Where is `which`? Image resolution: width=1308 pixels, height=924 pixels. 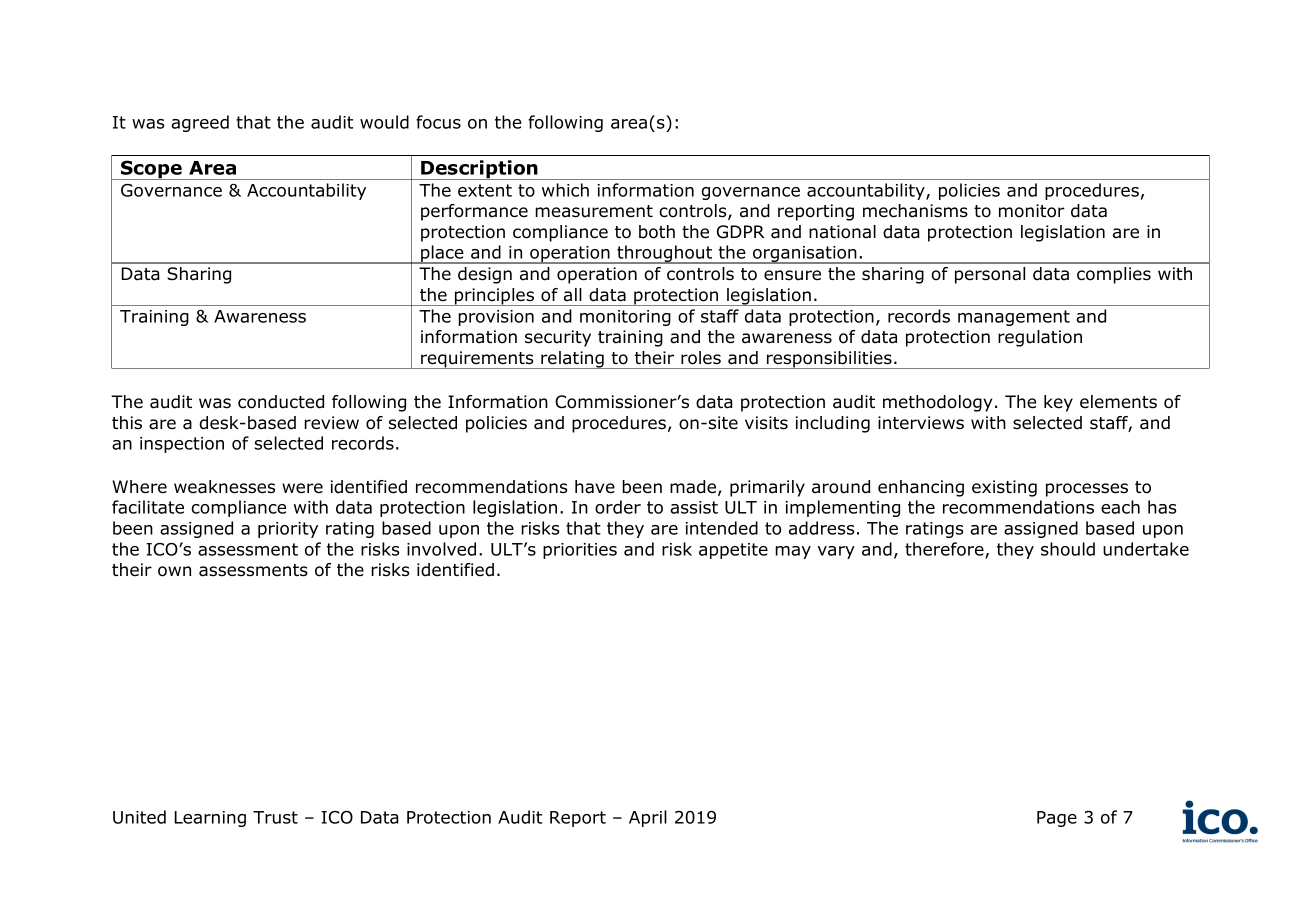 which is located at coordinates (565, 190).
